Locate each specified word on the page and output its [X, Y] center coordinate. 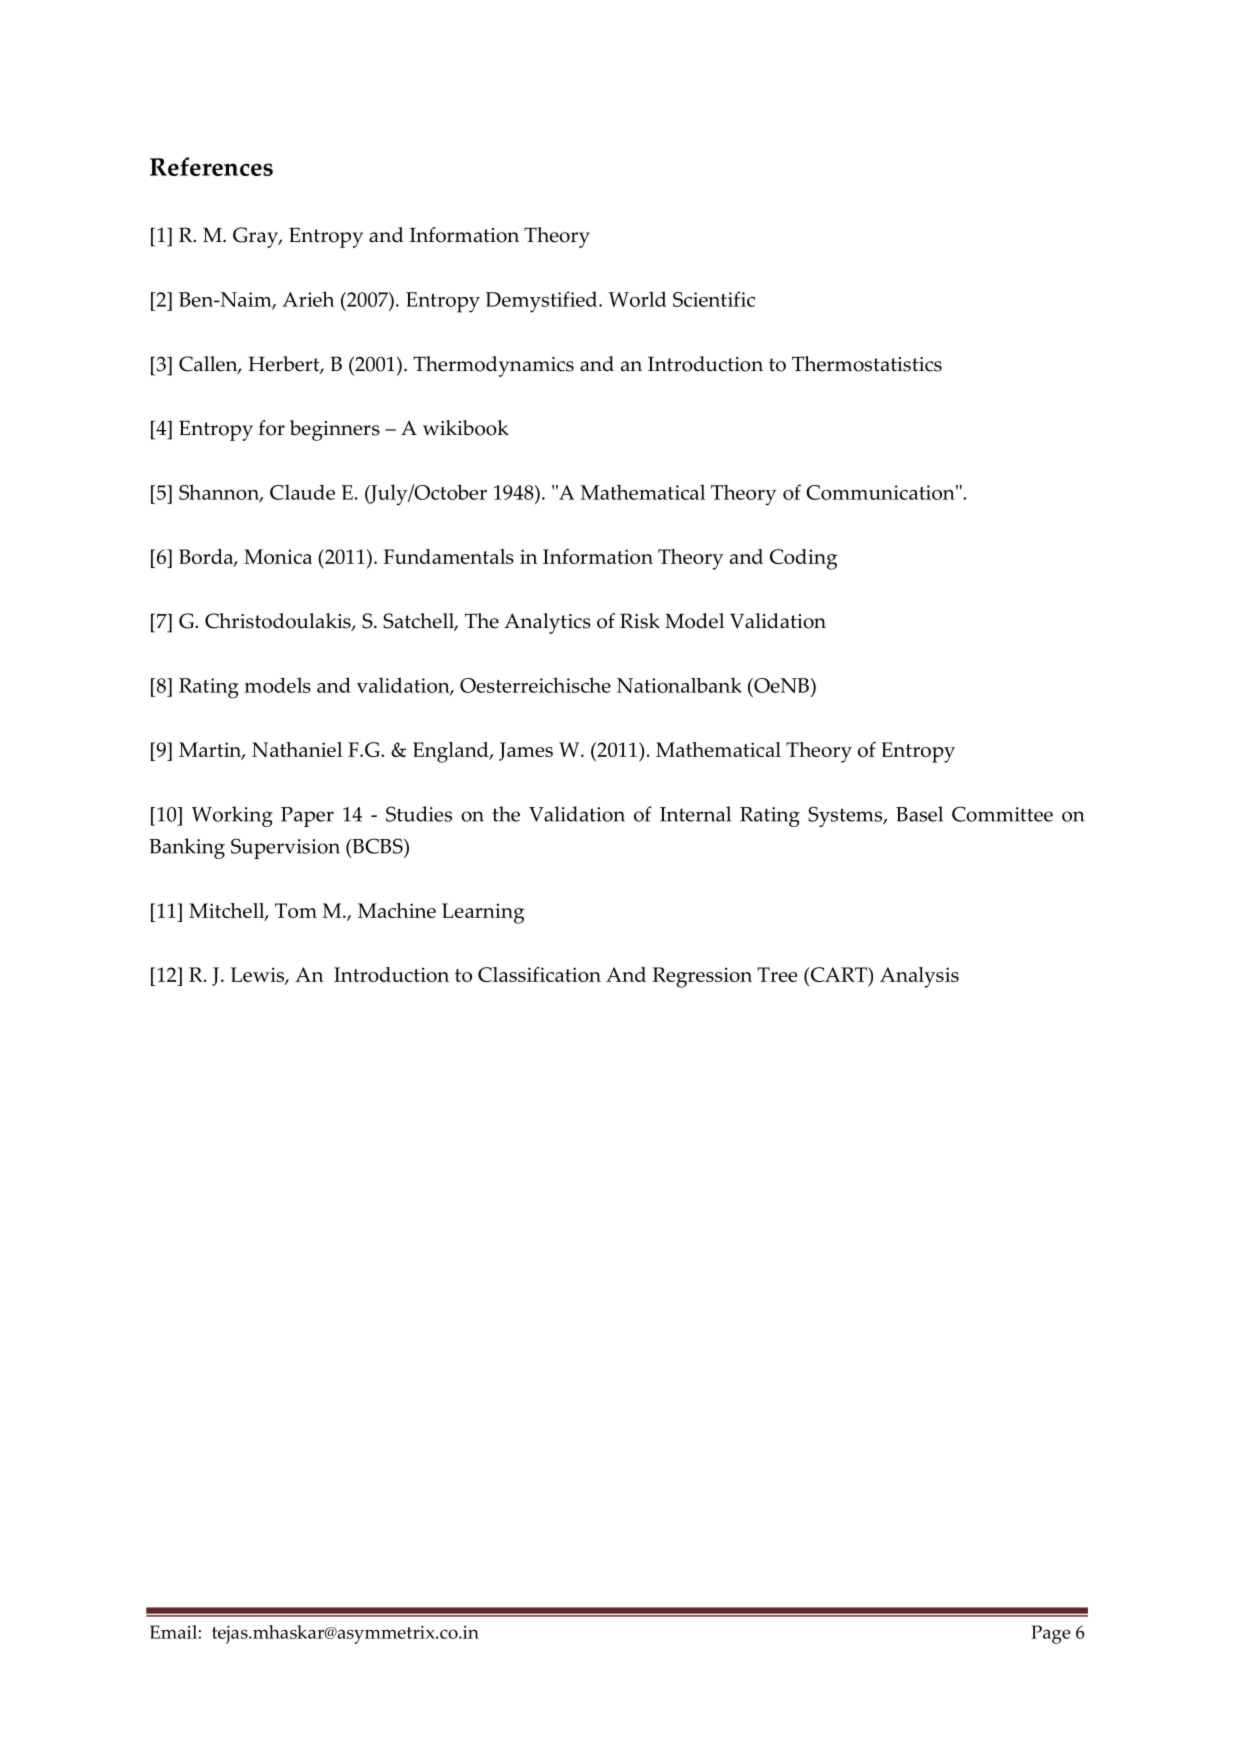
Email [174, 1632]
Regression [702, 977]
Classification [539, 974]
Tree [777, 974]
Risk [640, 621]
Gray [257, 237]
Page [1051, 1634]
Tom [296, 910]
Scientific [714, 299]
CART [838, 976]
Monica [278, 556]
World [638, 299]
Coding [803, 559]
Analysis [919, 977]
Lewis [258, 976]
